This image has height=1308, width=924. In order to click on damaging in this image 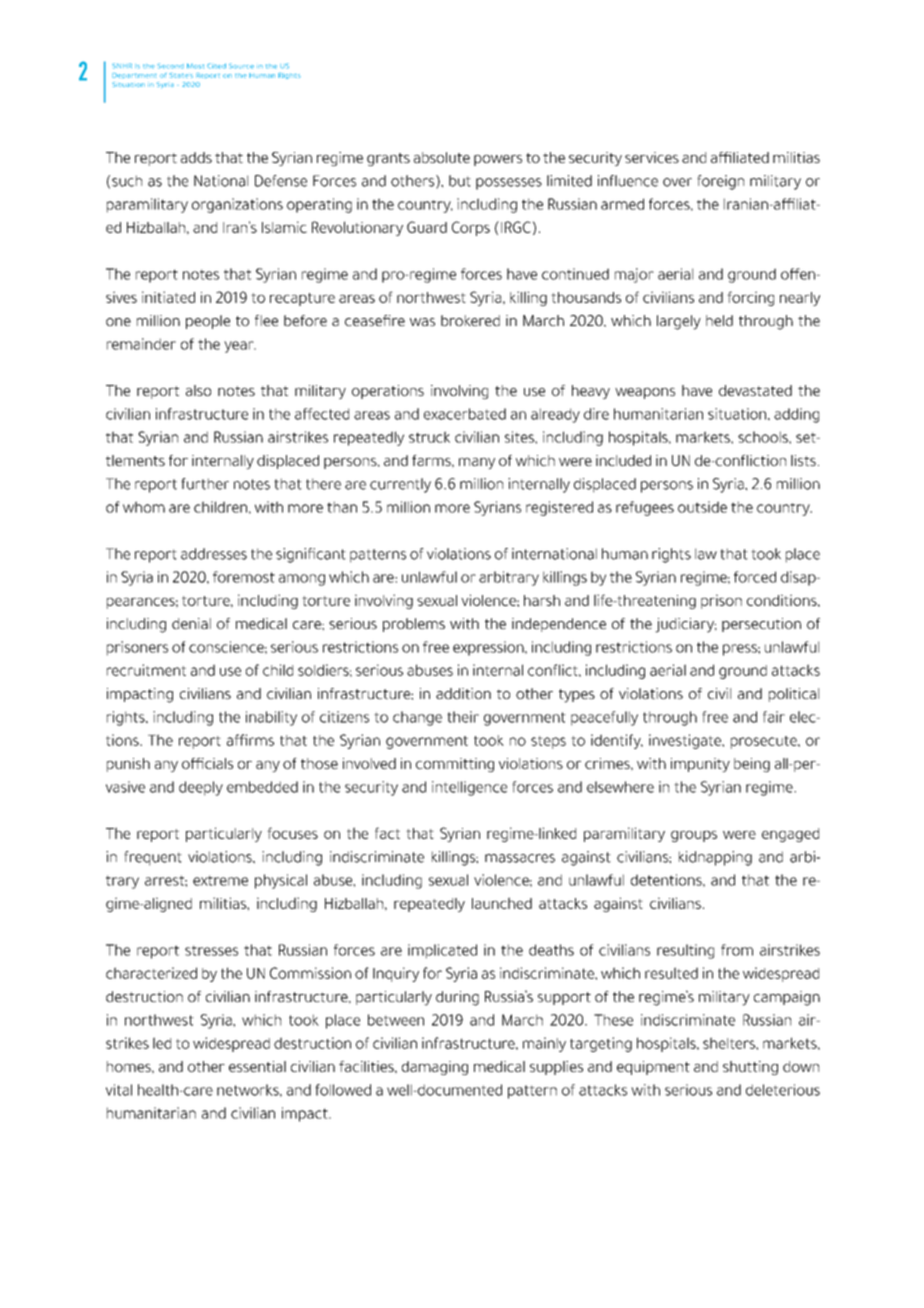, I will do `click(435, 1068)`.
